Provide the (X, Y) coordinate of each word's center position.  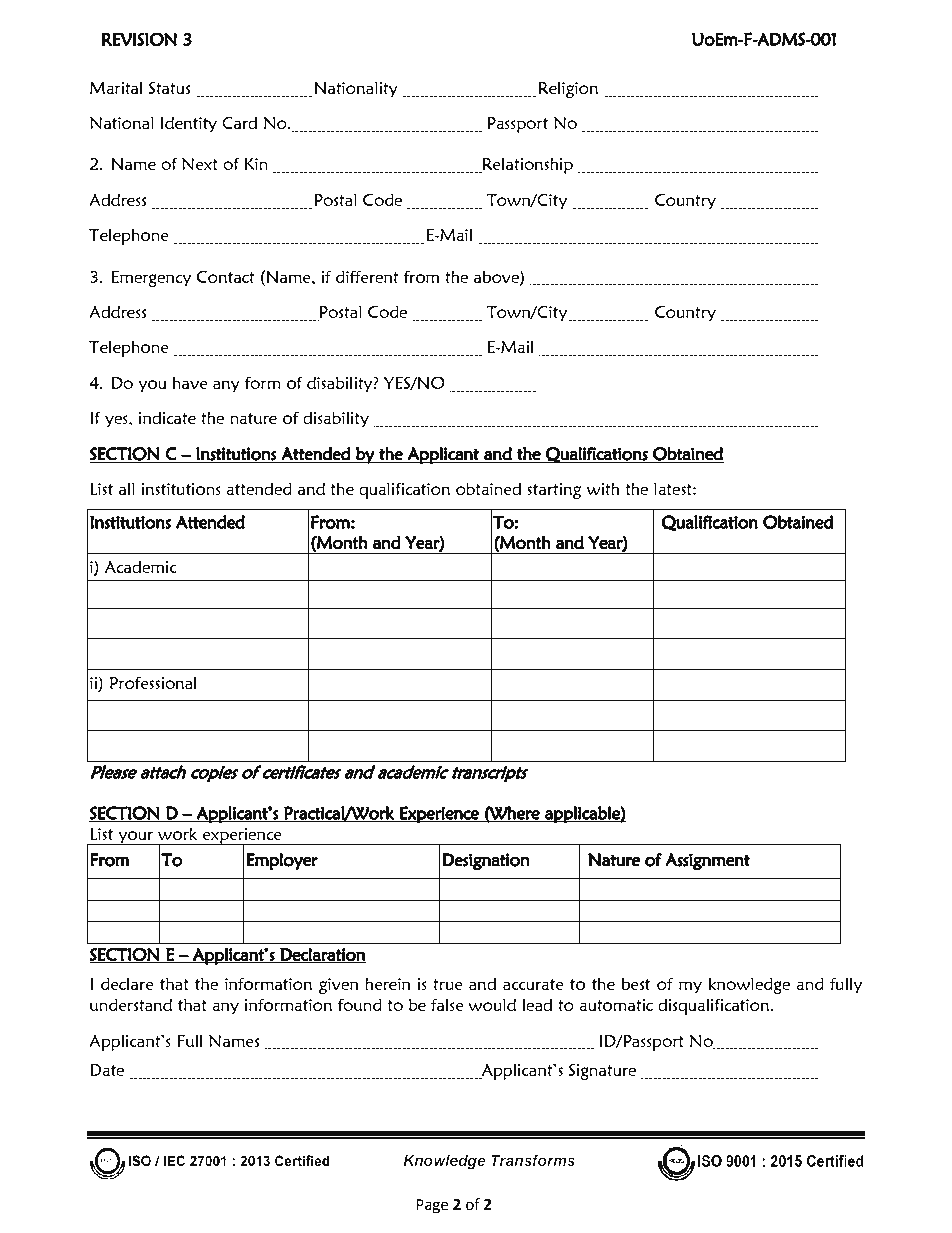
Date (107, 1070)
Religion (568, 89)
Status (169, 87)
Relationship (526, 165)
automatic (616, 1005)
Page (432, 1206)
